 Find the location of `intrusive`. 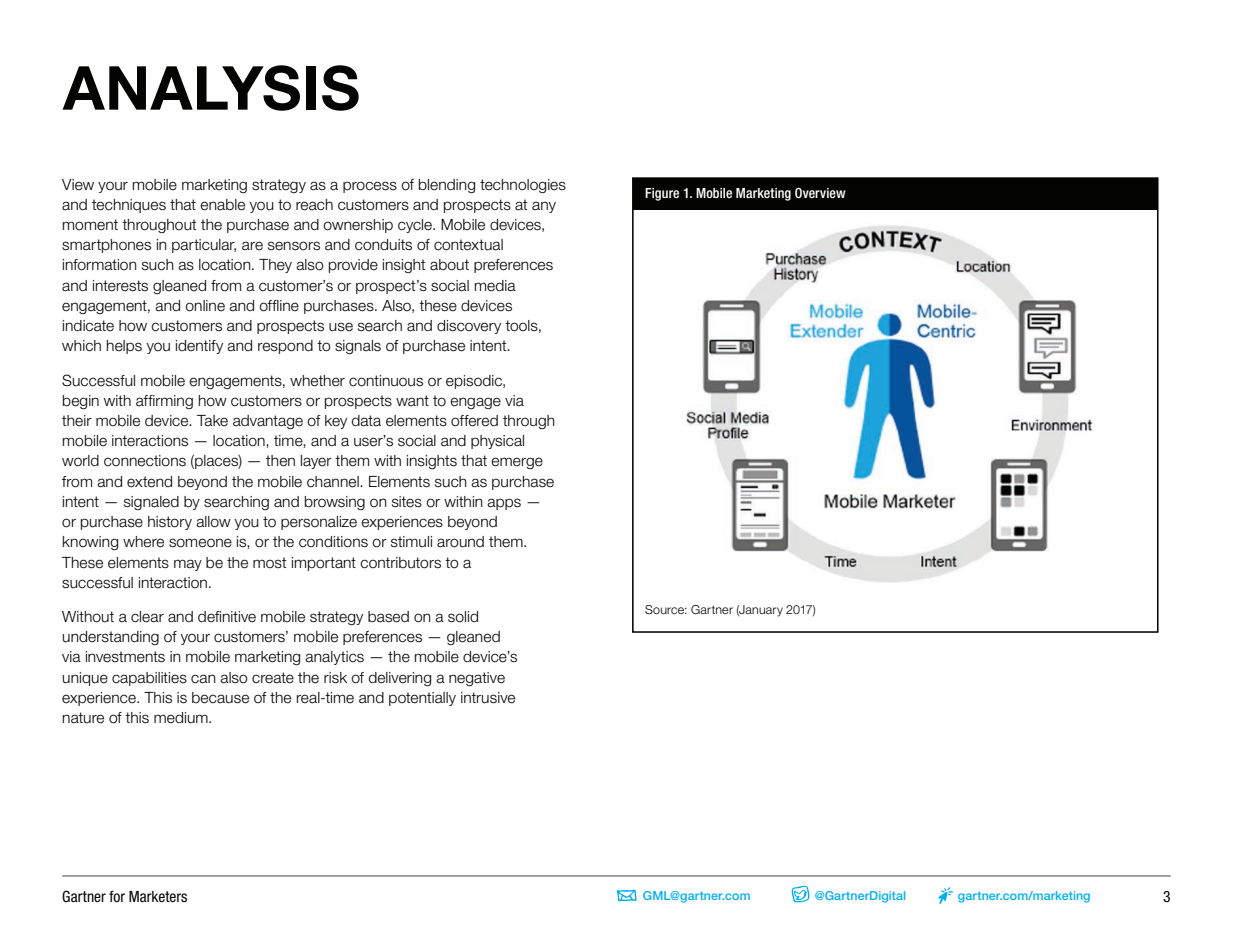

intrusive is located at coordinates (488, 698).
